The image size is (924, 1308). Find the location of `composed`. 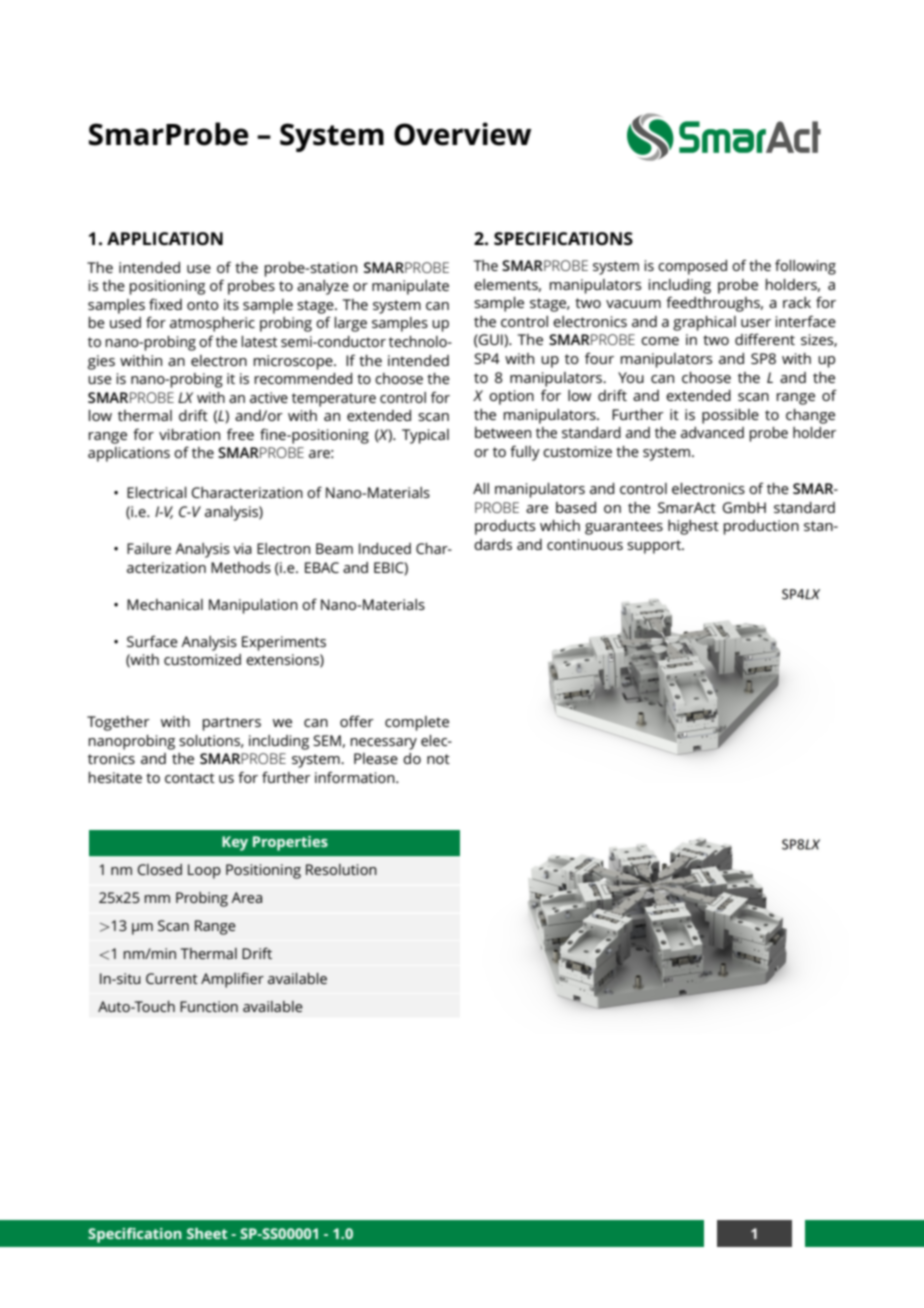

composed is located at coordinates (692, 267).
